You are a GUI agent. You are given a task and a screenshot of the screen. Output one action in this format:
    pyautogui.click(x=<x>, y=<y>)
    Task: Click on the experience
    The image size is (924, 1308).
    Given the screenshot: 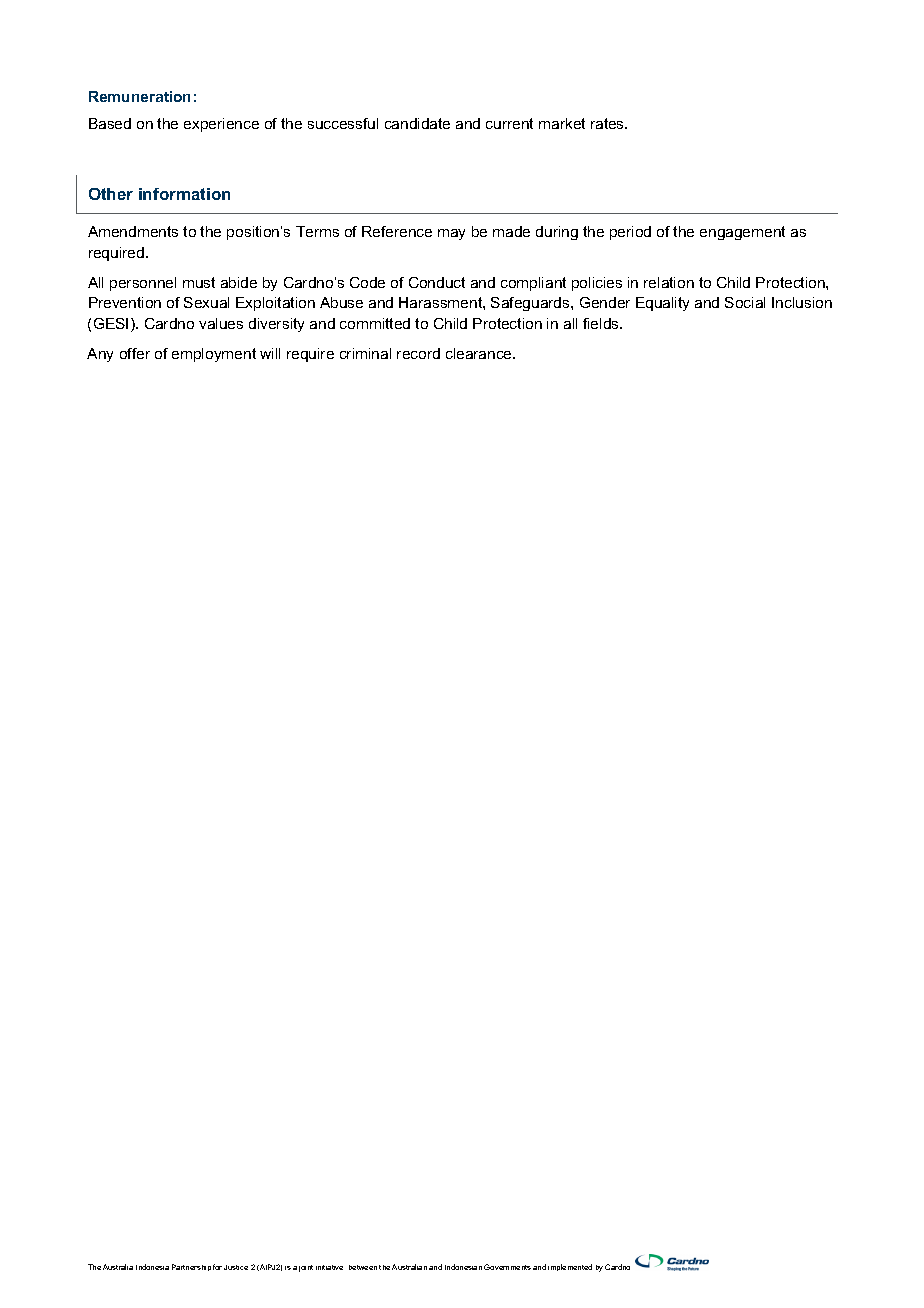 What is the action you would take?
    pyautogui.click(x=221, y=125)
